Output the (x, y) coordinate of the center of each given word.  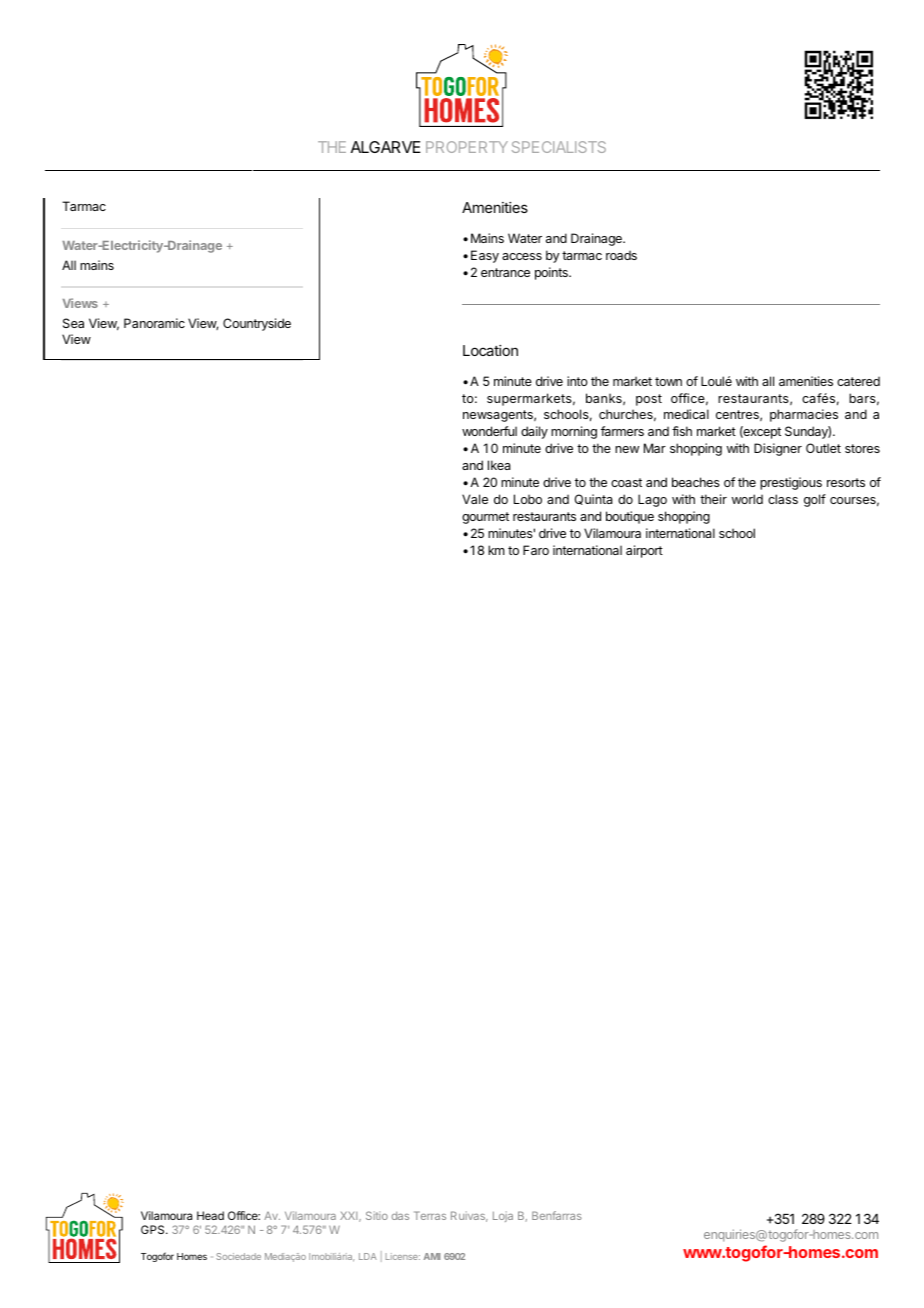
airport (644, 551)
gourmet (485, 518)
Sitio (377, 1215)
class (783, 499)
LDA (368, 1256)
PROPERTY (467, 147)
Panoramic (154, 323)
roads (621, 255)
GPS (154, 1229)
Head (210, 1215)
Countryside (257, 324)
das (400, 1216)
